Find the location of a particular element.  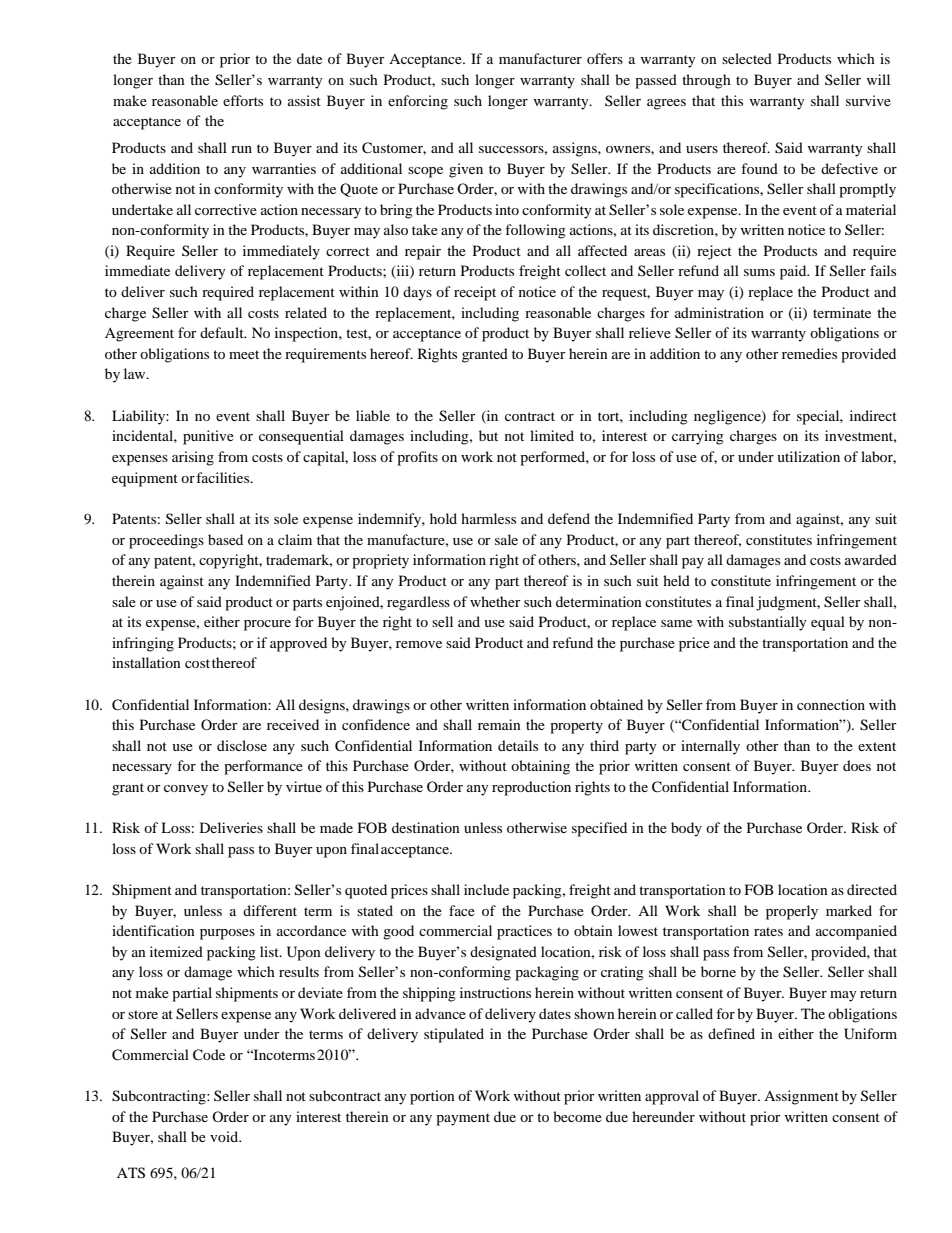

efforts is located at coordinates (243, 100).
